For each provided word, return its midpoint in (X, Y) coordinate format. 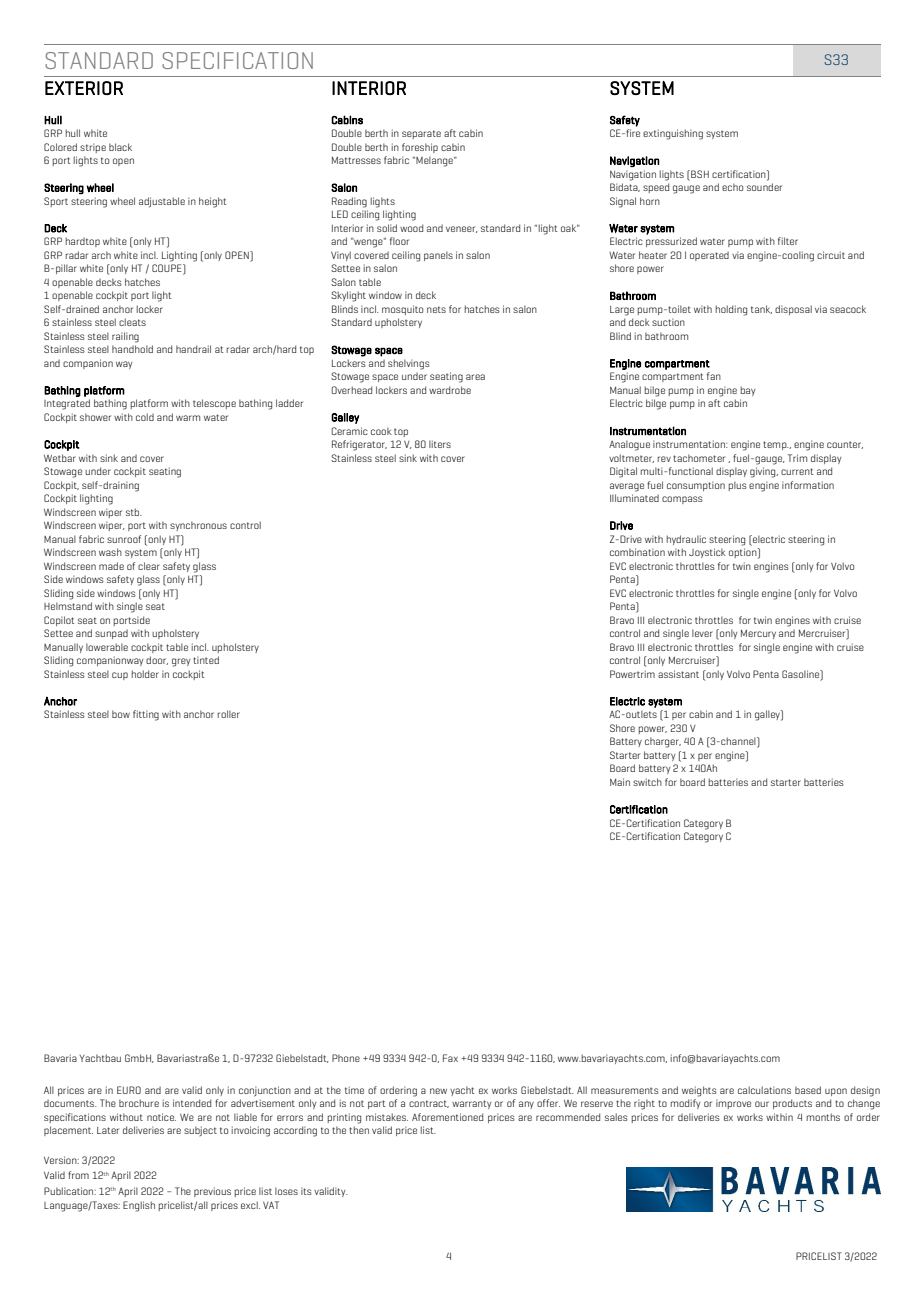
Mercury (758, 634)
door (157, 660)
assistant (678, 674)
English (139, 1206)
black (120, 147)
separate (421, 134)
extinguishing (673, 134)
